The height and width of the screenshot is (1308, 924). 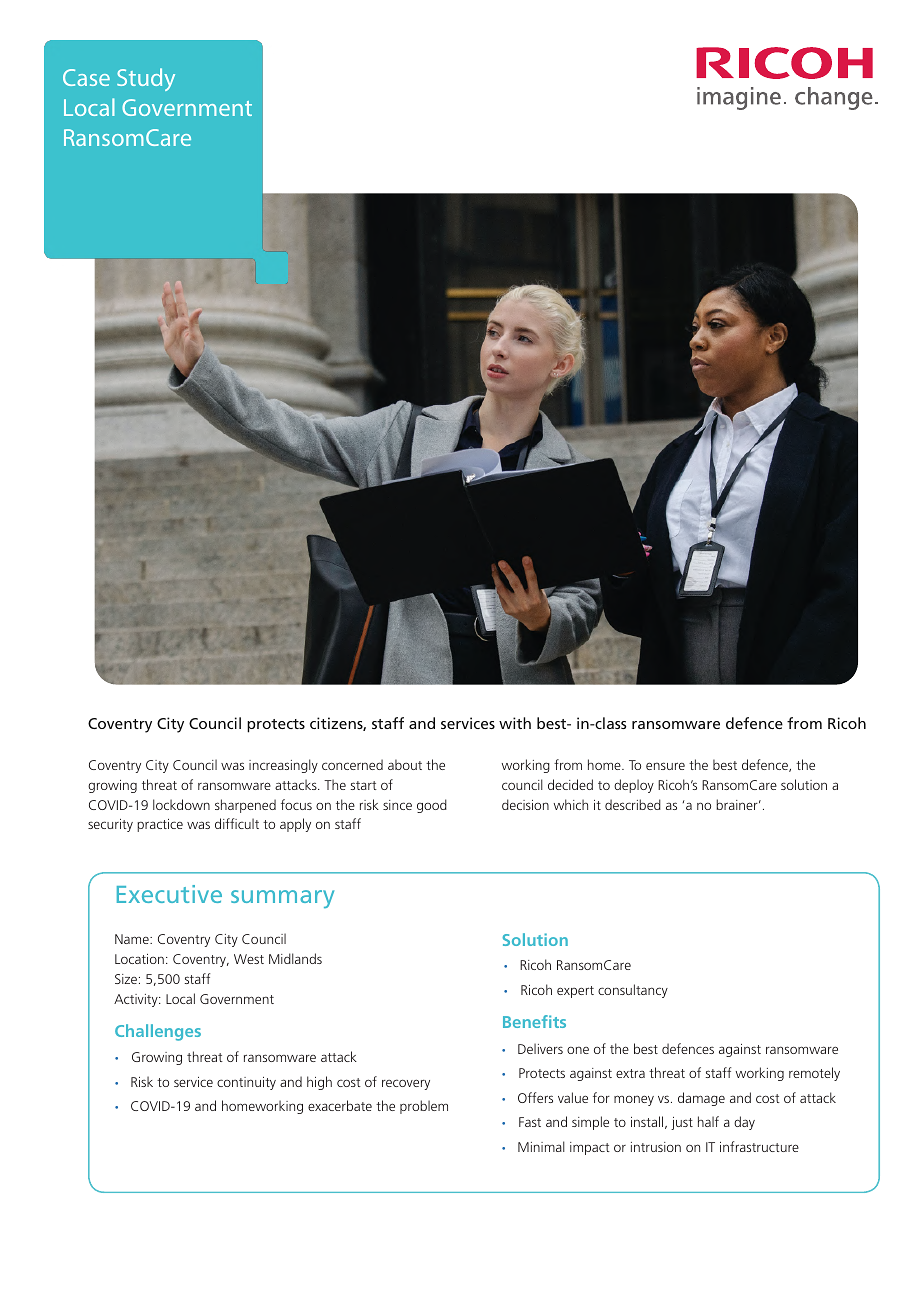 What do you see at coordinates (169, 894) in the screenshot?
I see `Executive` at bounding box center [169, 894].
